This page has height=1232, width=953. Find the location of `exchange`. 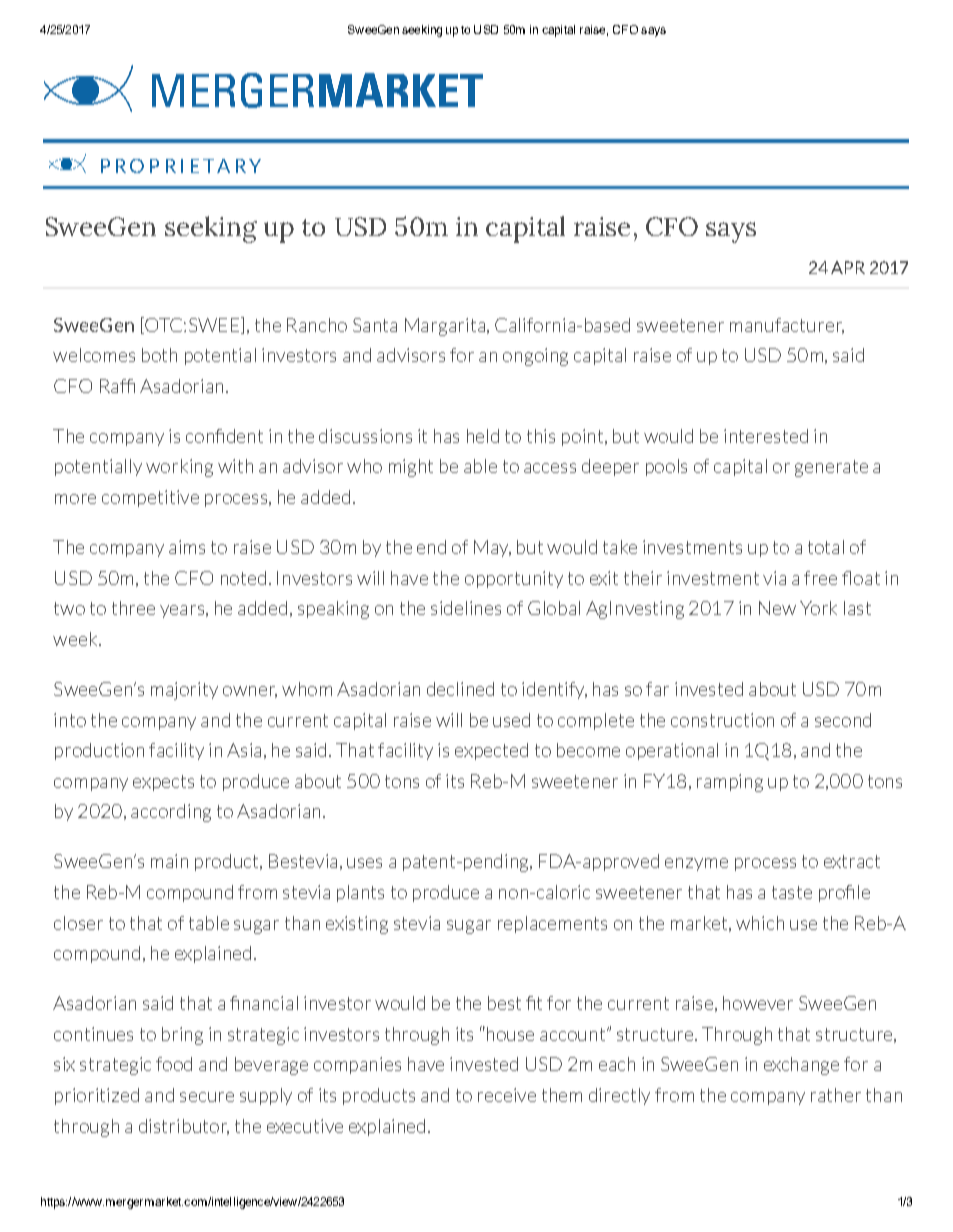

exchange is located at coordinates (801, 1066).
